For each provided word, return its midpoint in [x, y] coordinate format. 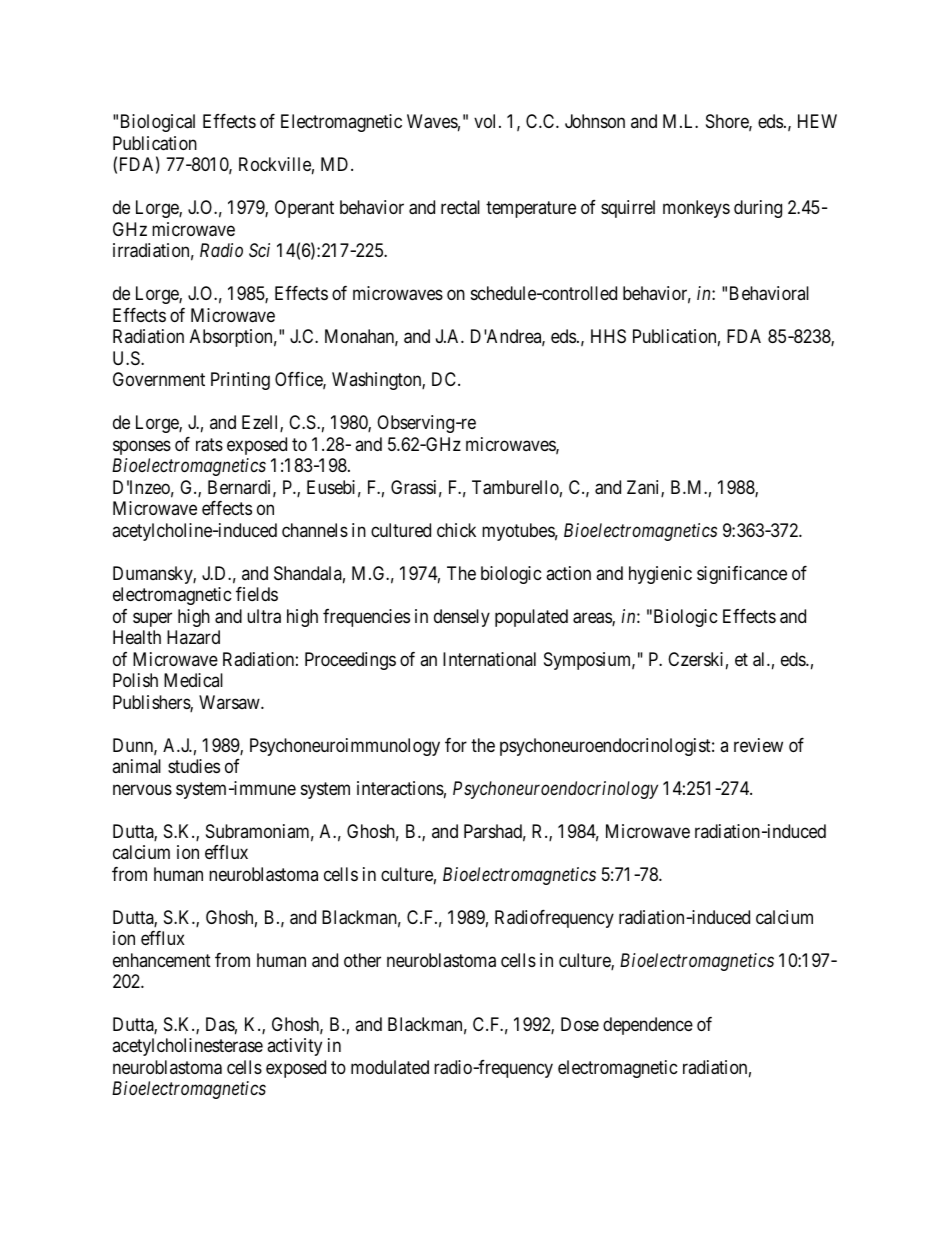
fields [257, 594]
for [456, 745]
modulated [390, 1067]
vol [487, 121]
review [758, 745]
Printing [240, 381]
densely [462, 618]
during [758, 209]
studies [194, 766]
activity [294, 1047]
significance [742, 575]
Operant [304, 209]
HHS [608, 336]
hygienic [660, 575]
